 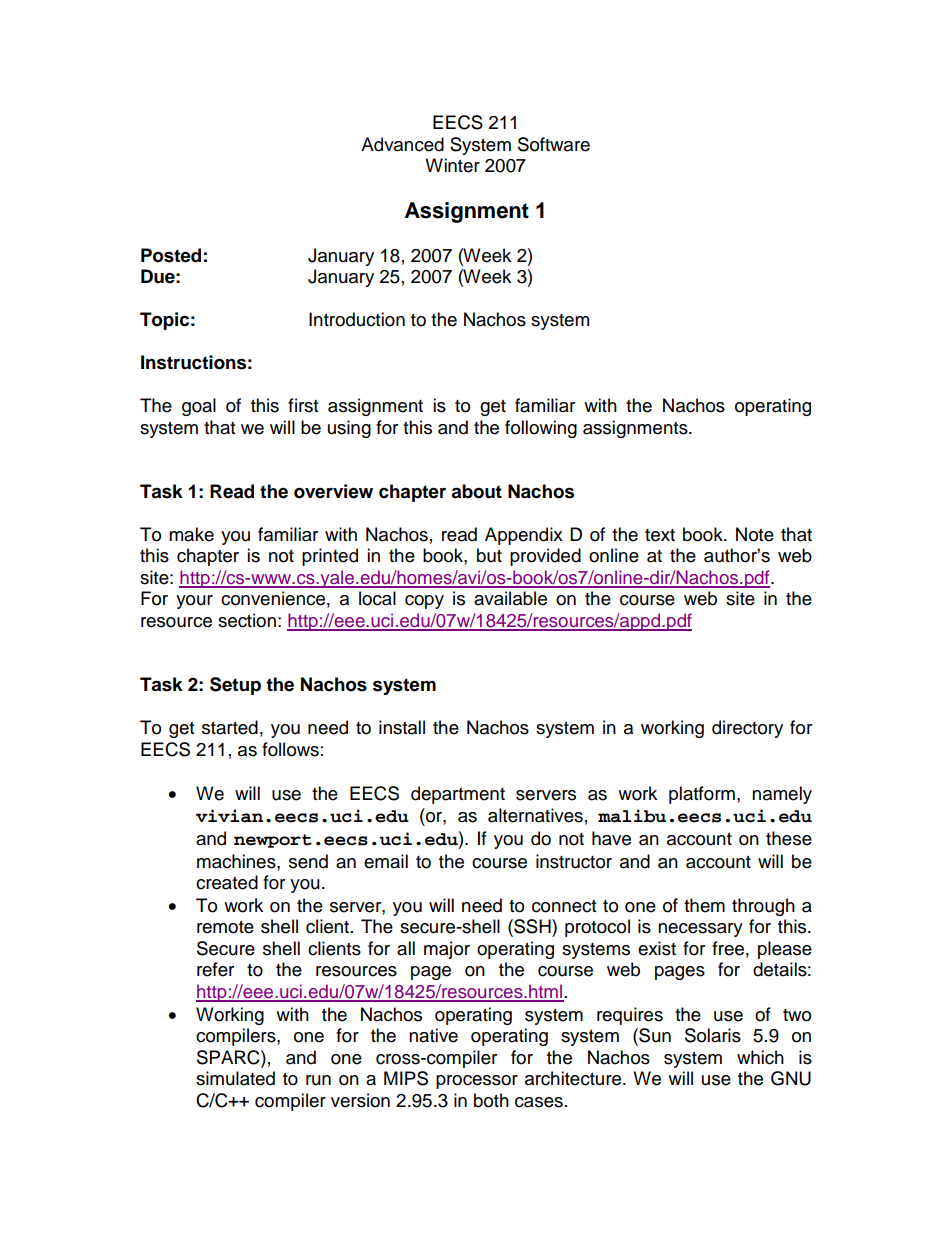 I want to click on Note, so click(x=755, y=534).
